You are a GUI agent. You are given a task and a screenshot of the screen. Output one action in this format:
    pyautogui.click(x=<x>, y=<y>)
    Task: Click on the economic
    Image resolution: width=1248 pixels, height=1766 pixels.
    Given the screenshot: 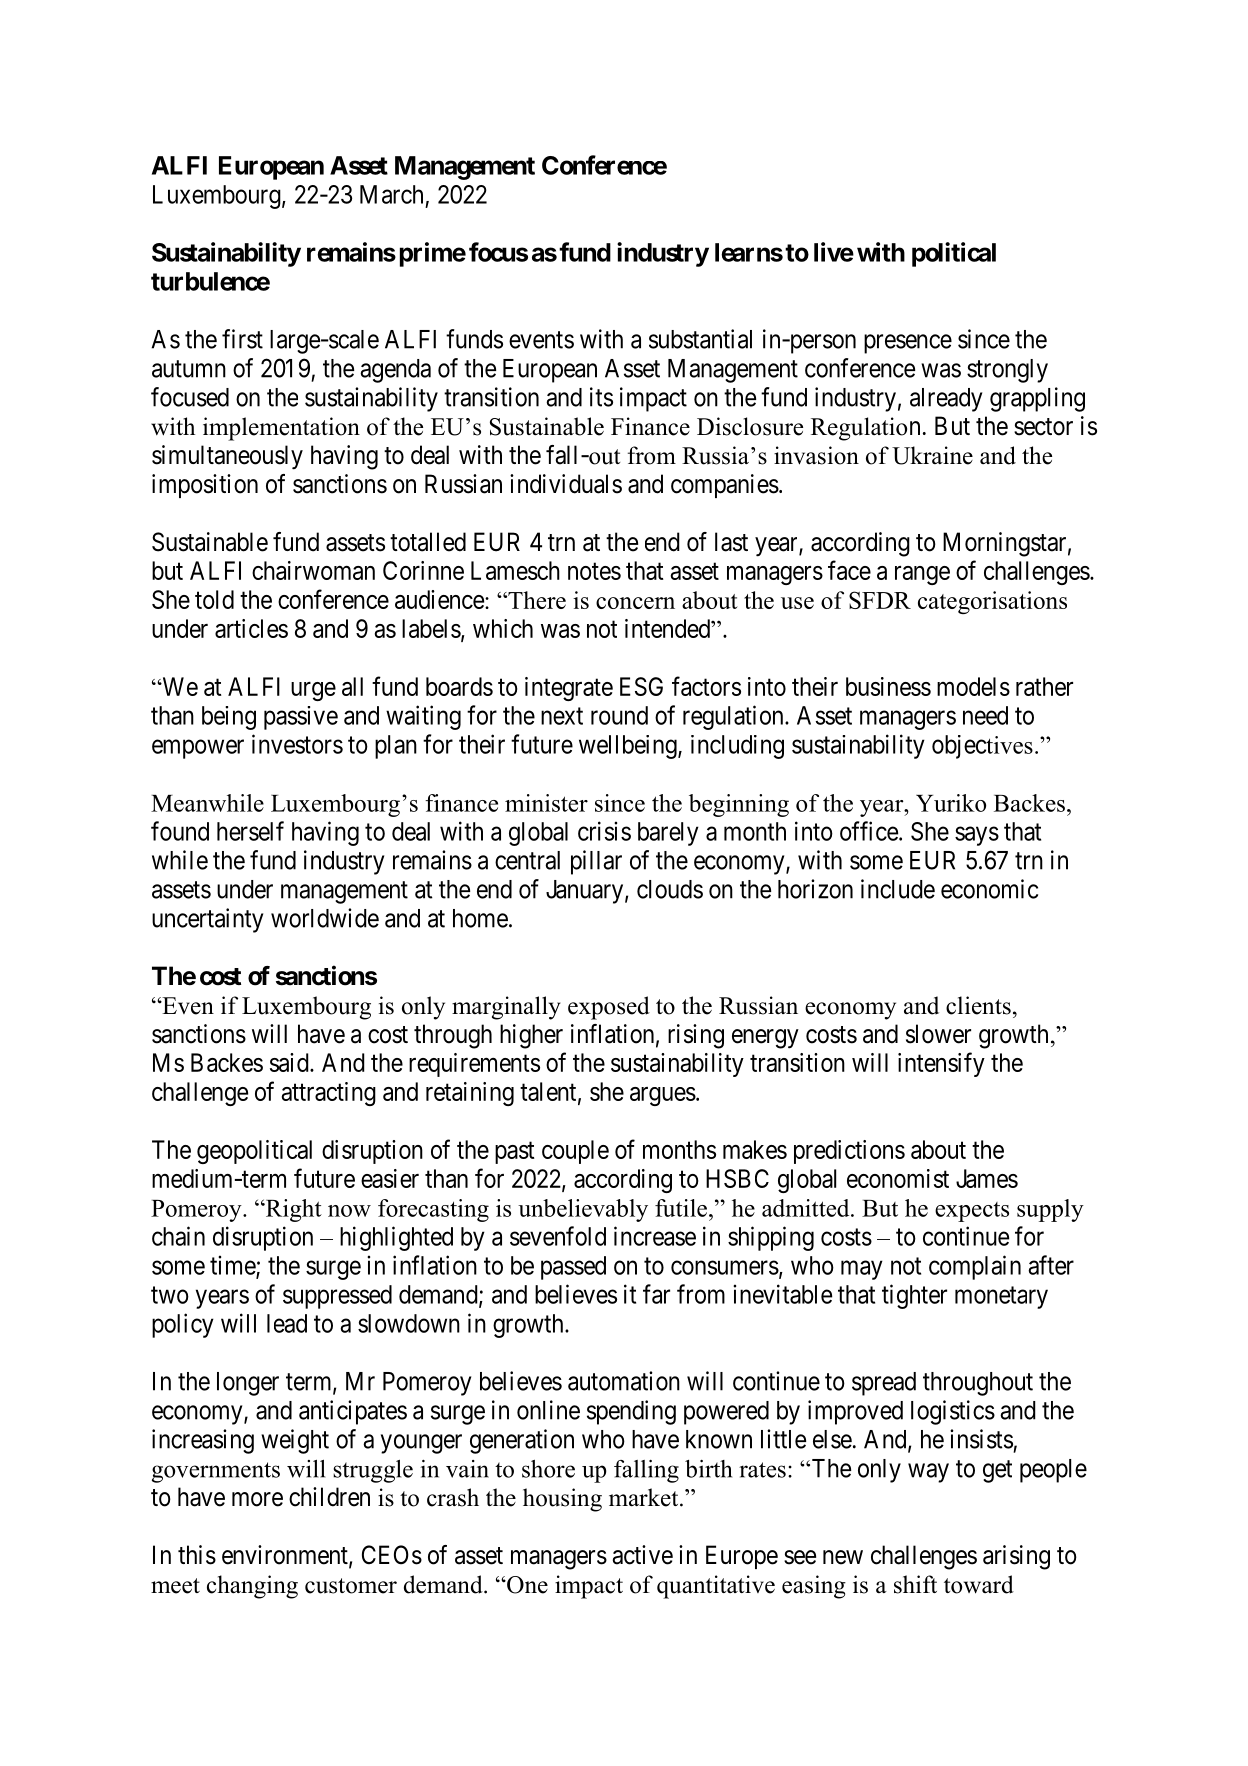 What is the action you would take?
    pyautogui.click(x=989, y=889)
